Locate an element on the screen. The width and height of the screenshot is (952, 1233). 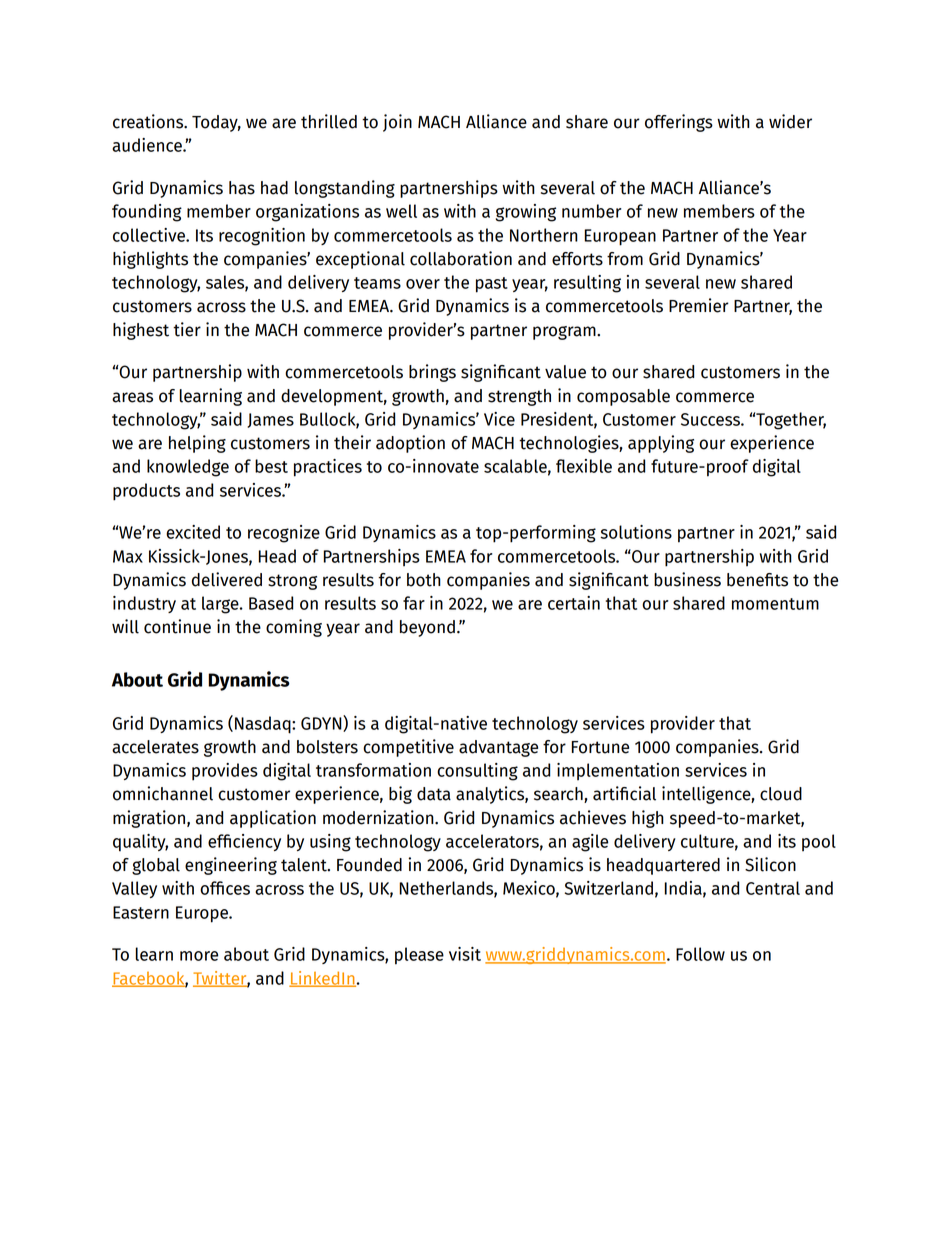
join is located at coordinates (397, 123).
